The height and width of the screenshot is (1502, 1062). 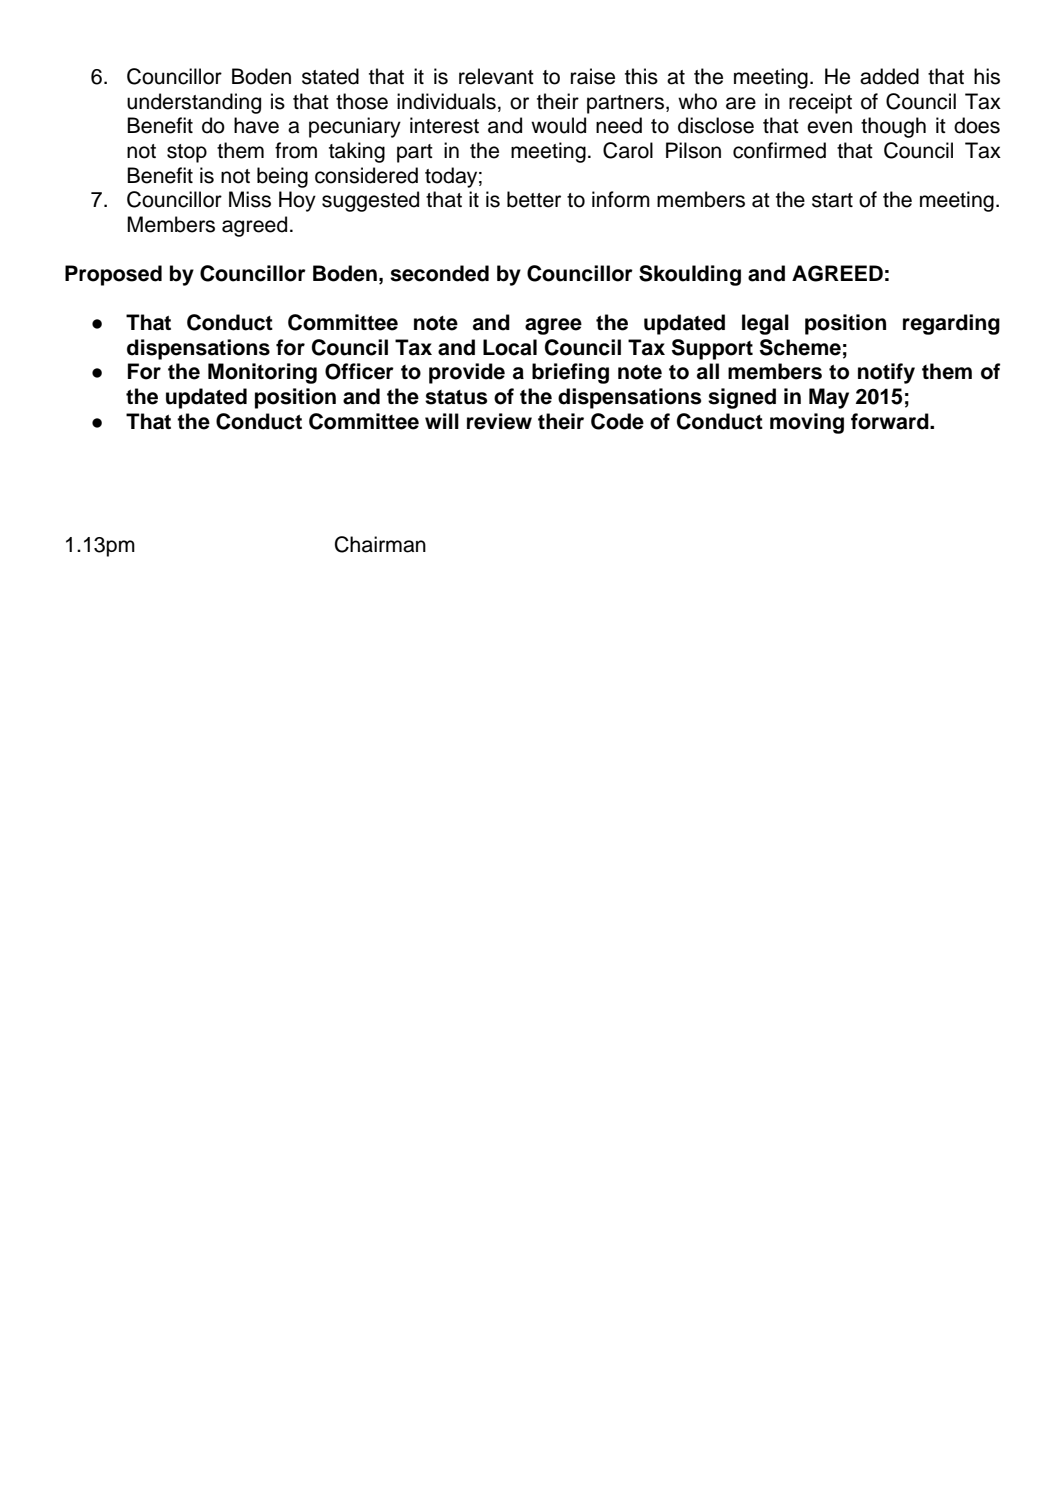 What do you see at coordinates (593, 76) in the screenshot?
I see `raise` at bounding box center [593, 76].
